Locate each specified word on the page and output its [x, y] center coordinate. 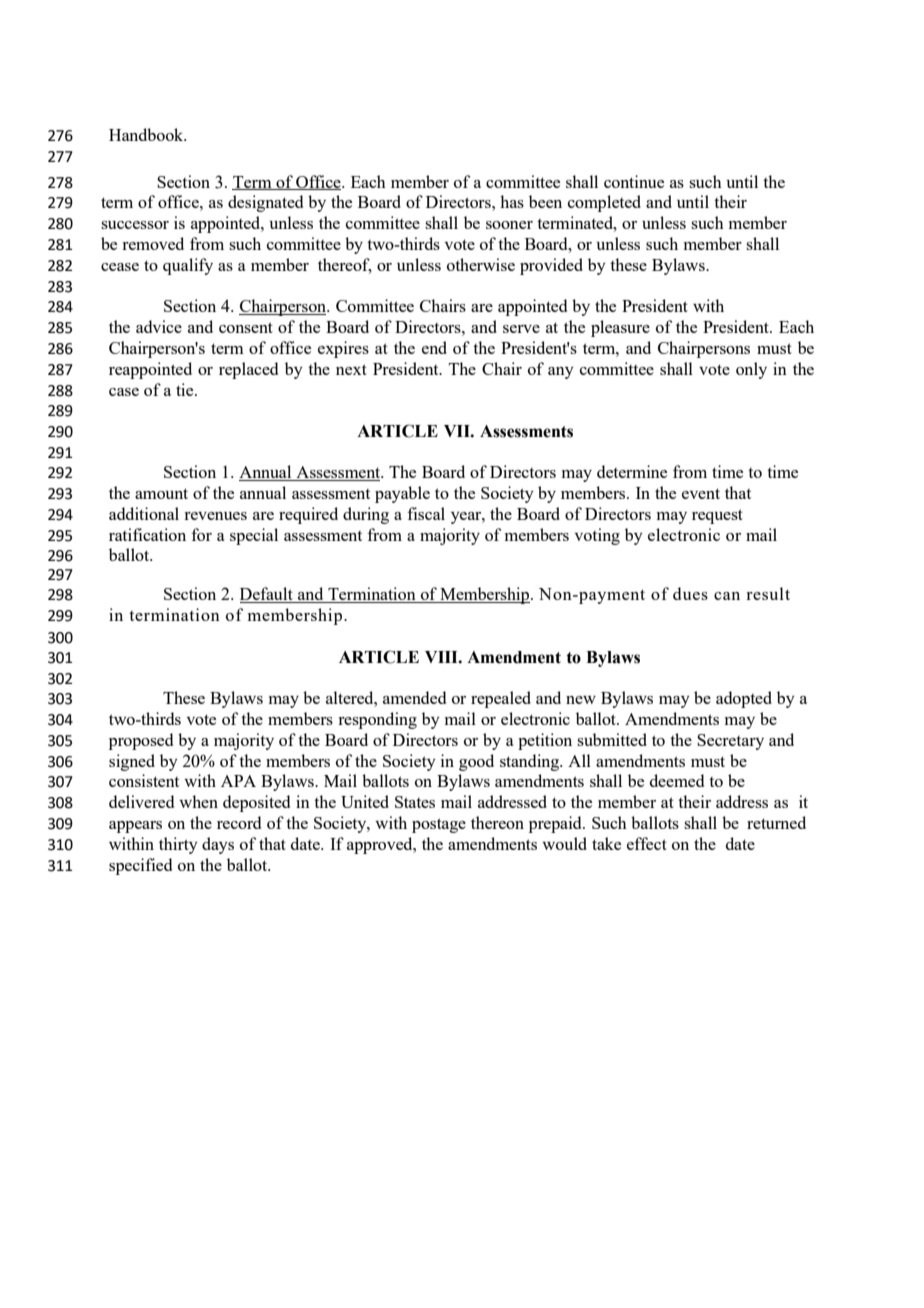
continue [634, 181]
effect [647, 843]
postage [439, 825]
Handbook [147, 134]
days [218, 845]
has [512, 201]
